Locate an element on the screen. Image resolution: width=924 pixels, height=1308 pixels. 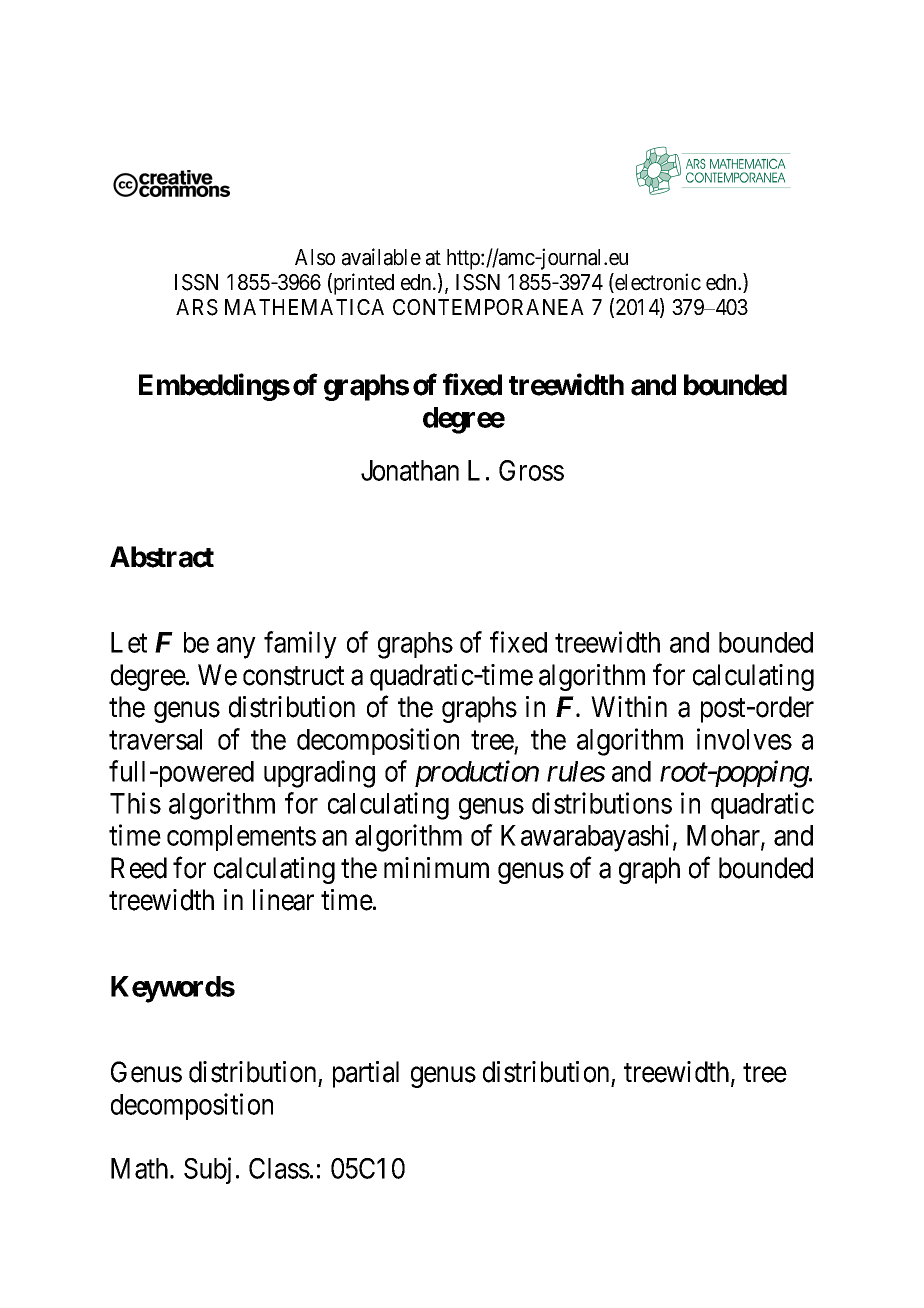
Within is located at coordinates (629, 706).
